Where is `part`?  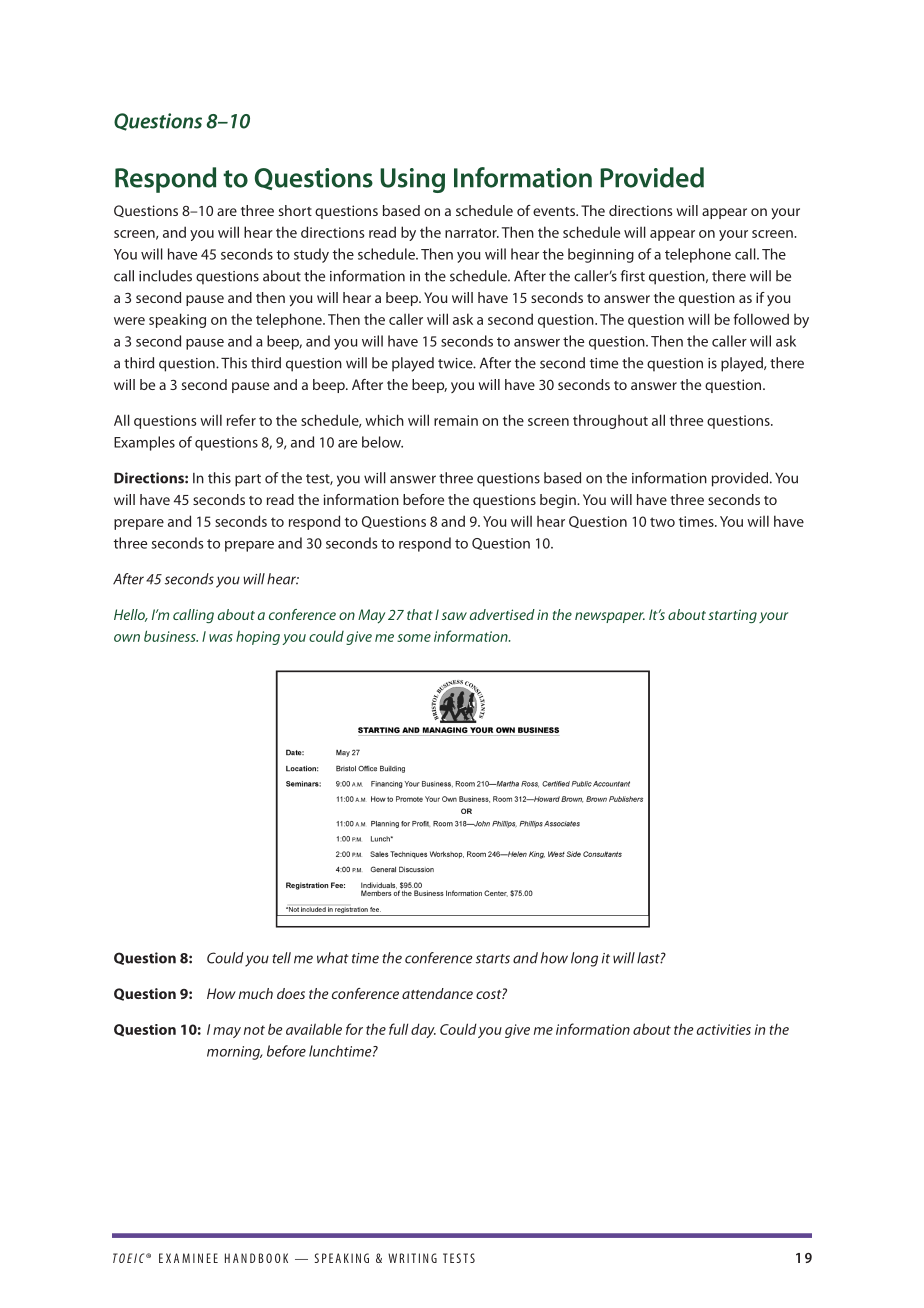
part is located at coordinates (248, 480).
